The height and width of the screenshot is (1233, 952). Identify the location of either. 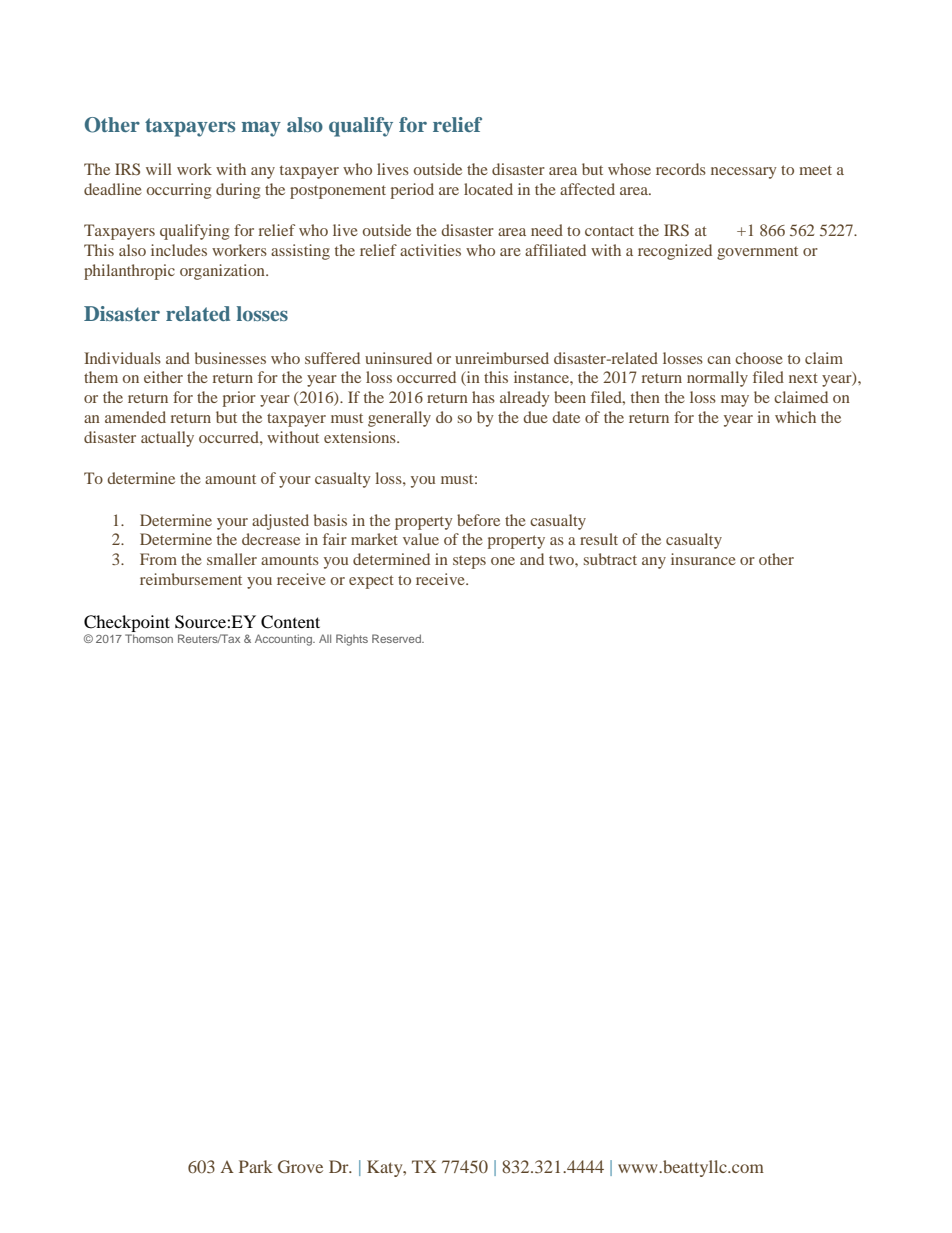
(163, 377).
